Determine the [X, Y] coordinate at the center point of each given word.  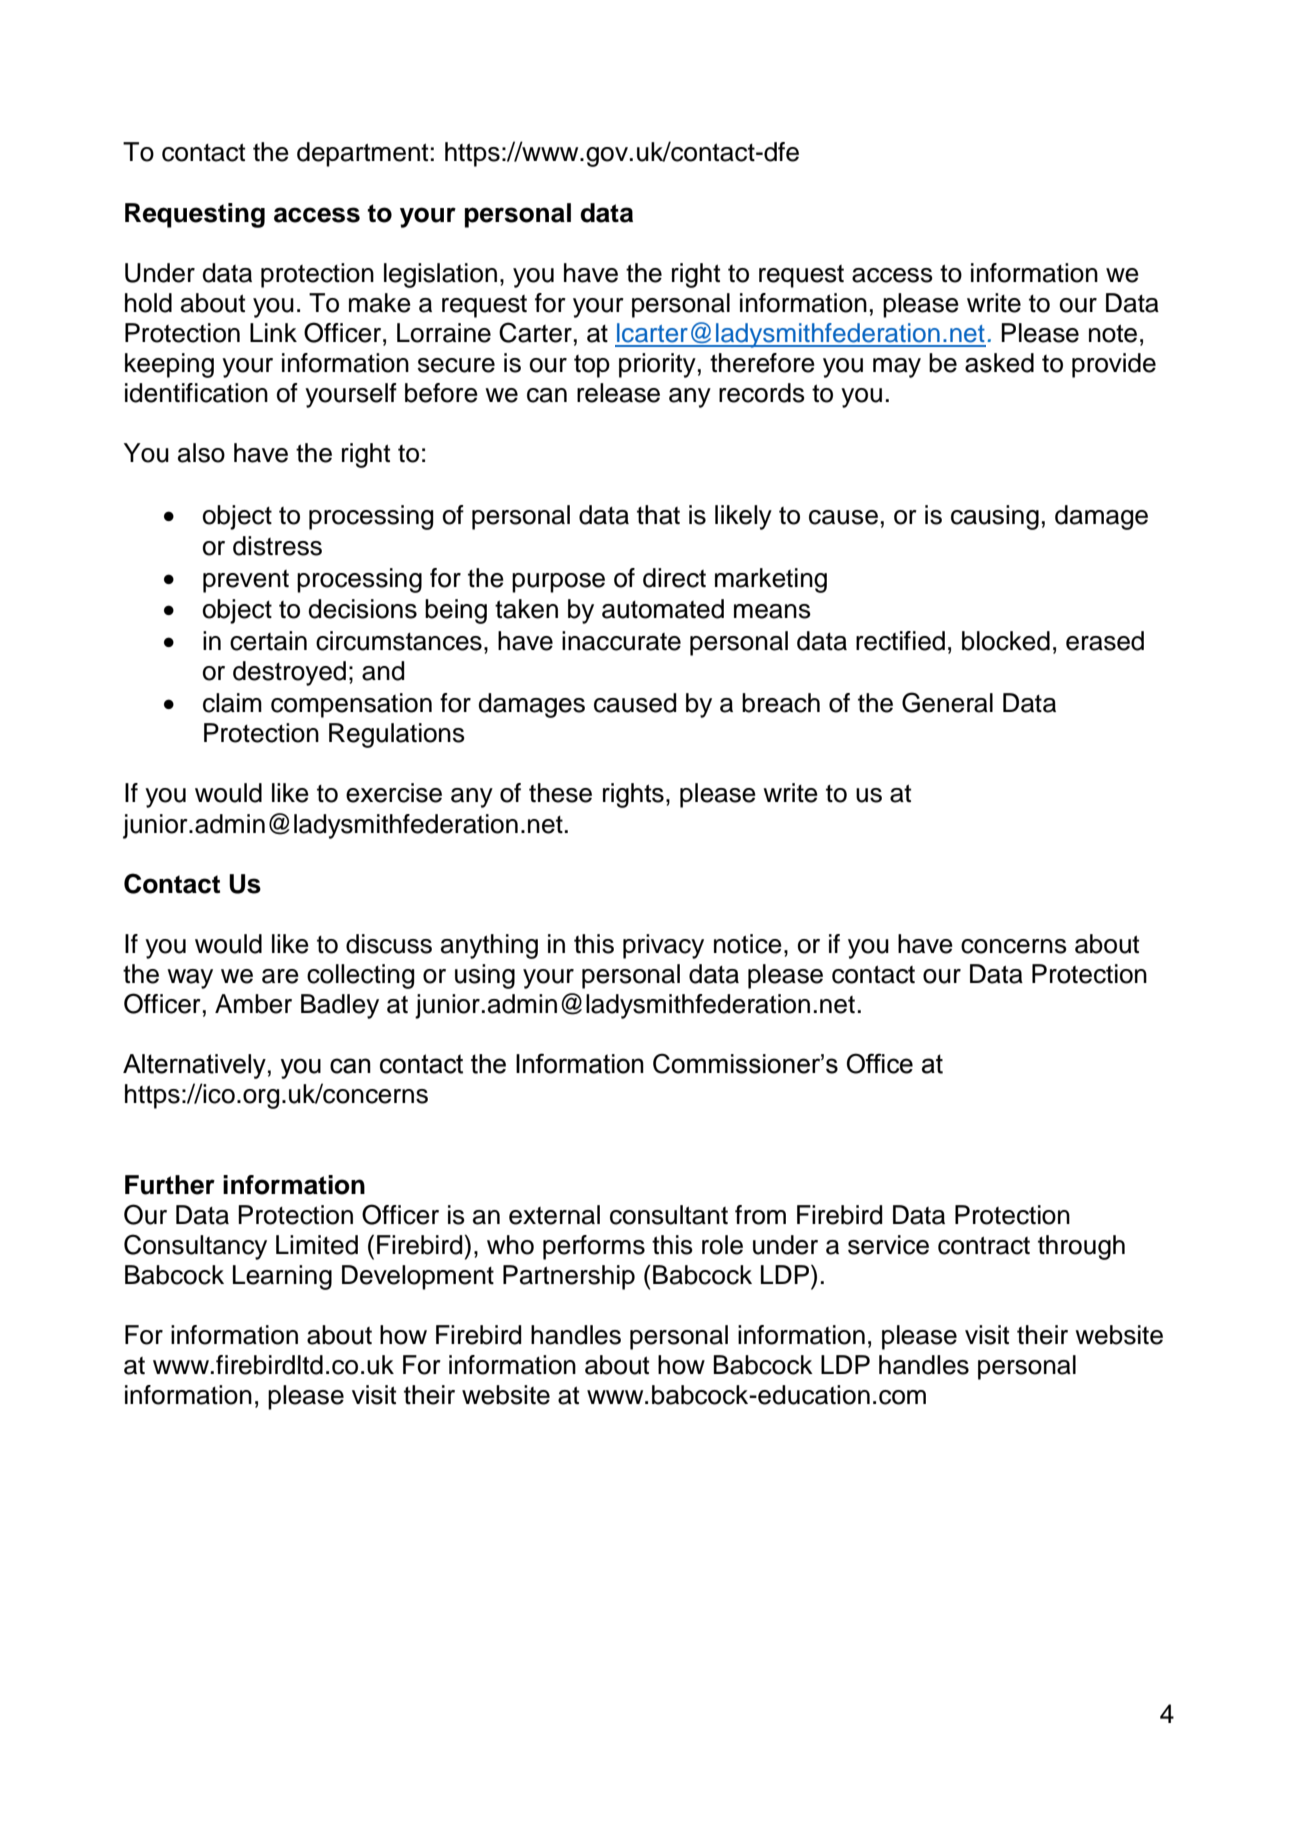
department [362, 154]
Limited [317, 1245]
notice [748, 944]
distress [277, 546]
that [658, 515]
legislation [440, 275]
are [280, 976]
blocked [1006, 641]
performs [594, 1247]
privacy [663, 946]
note [1113, 333]
